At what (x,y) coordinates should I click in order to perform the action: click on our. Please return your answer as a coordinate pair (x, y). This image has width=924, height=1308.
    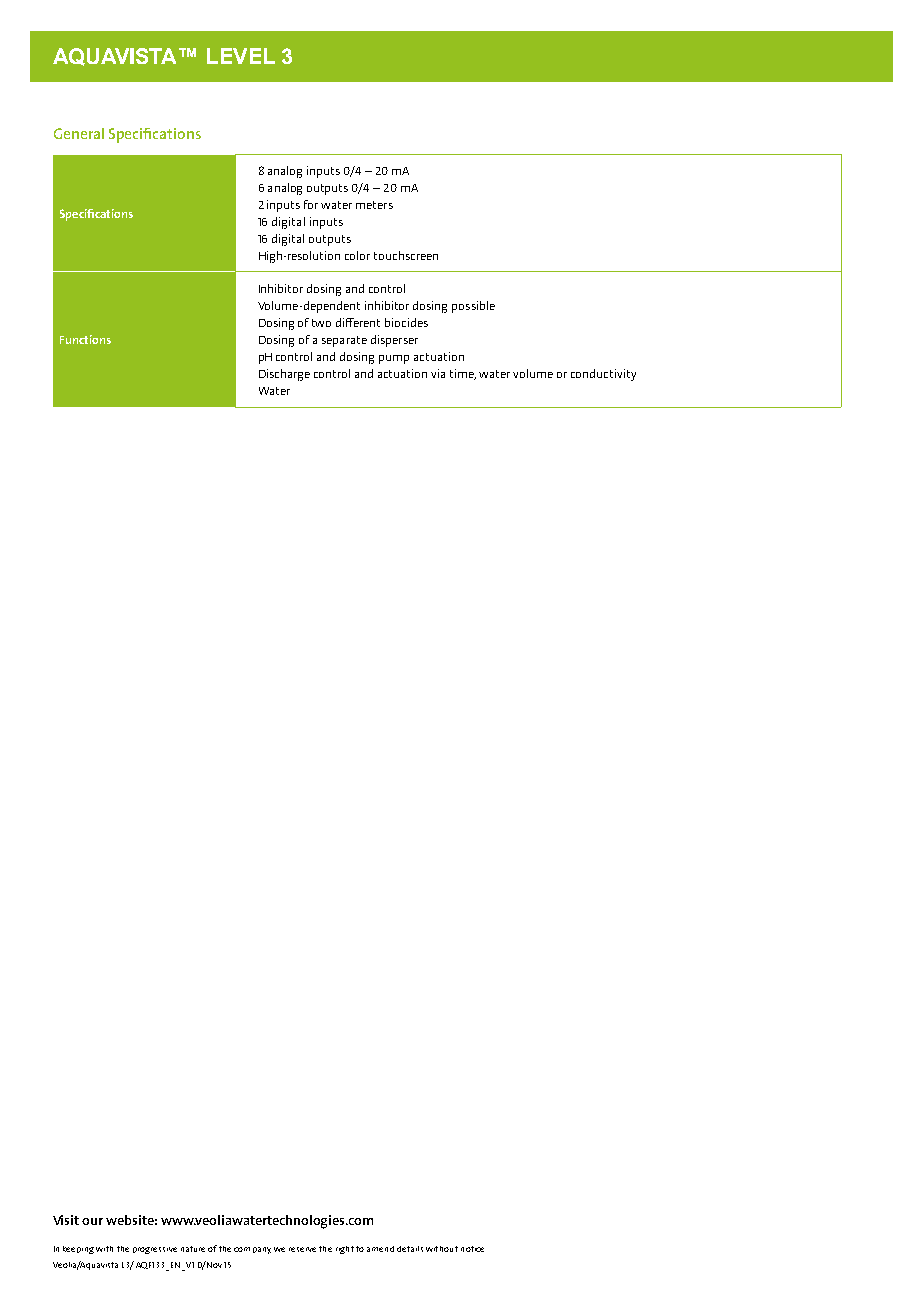
    Looking at the image, I should click on (92, 1221).
